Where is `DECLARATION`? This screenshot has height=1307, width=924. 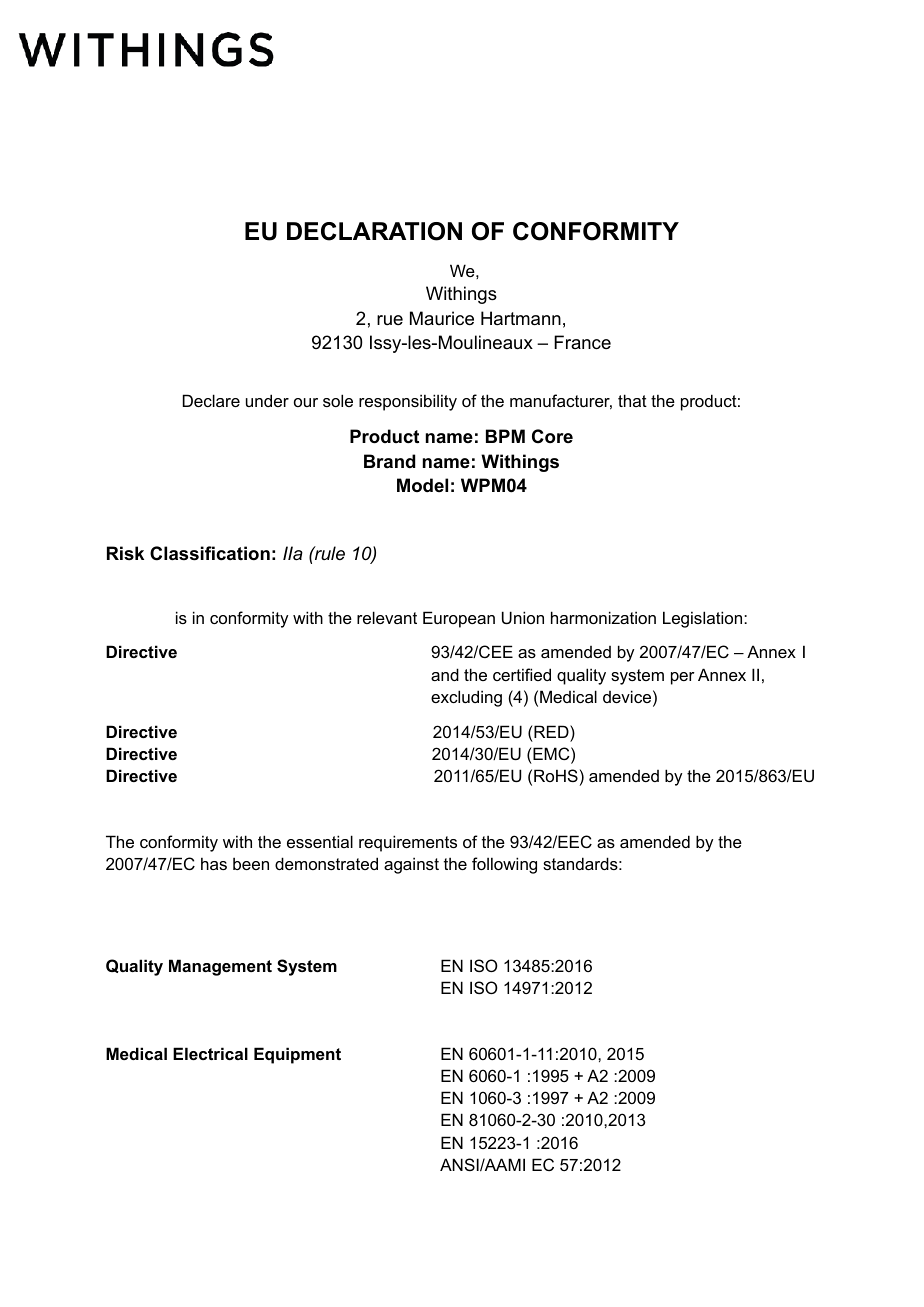
DECLARATION is located at coordinates (374, 231).
